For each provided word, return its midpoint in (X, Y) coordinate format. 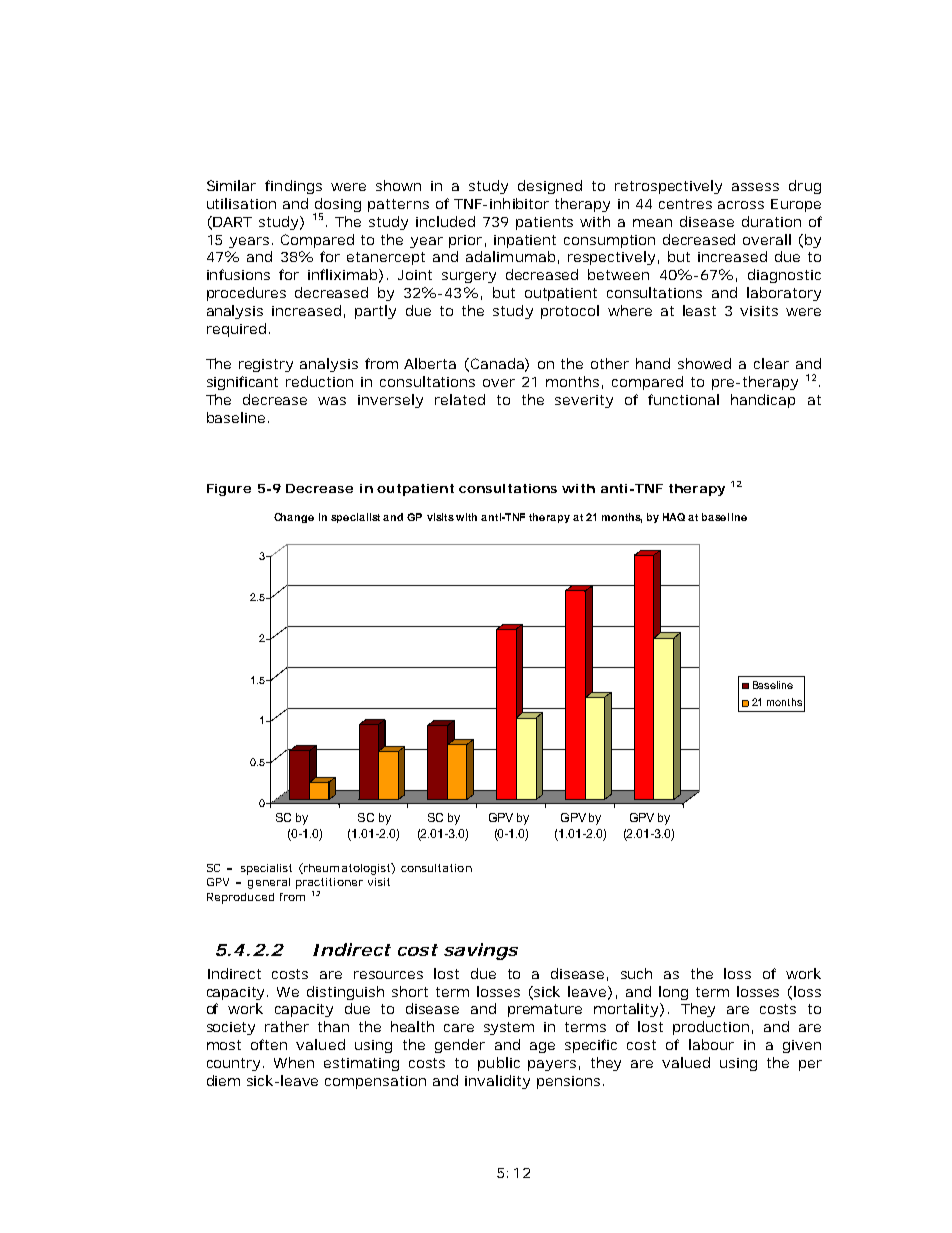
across (741, 205)
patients (544, 223)
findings (293, 187)
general (269, 883)
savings (481, 951)
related (460, 399)
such (636, 973)
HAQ (674, 517)
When (294, 1062)
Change (294, 518)
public (499, 1064)
